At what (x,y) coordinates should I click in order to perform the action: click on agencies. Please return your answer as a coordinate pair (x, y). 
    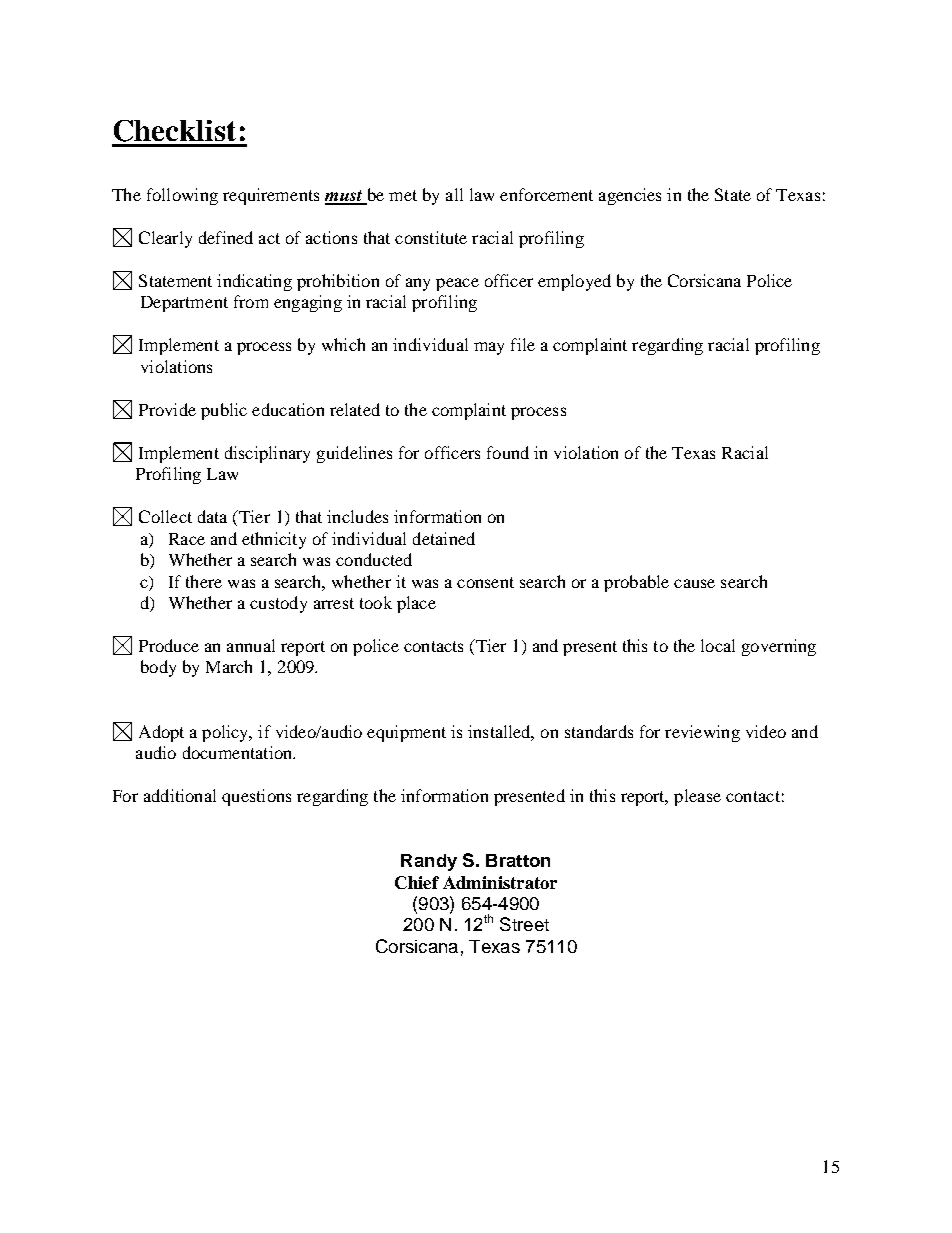
    Looking at the image, I should click on (630, 196).
